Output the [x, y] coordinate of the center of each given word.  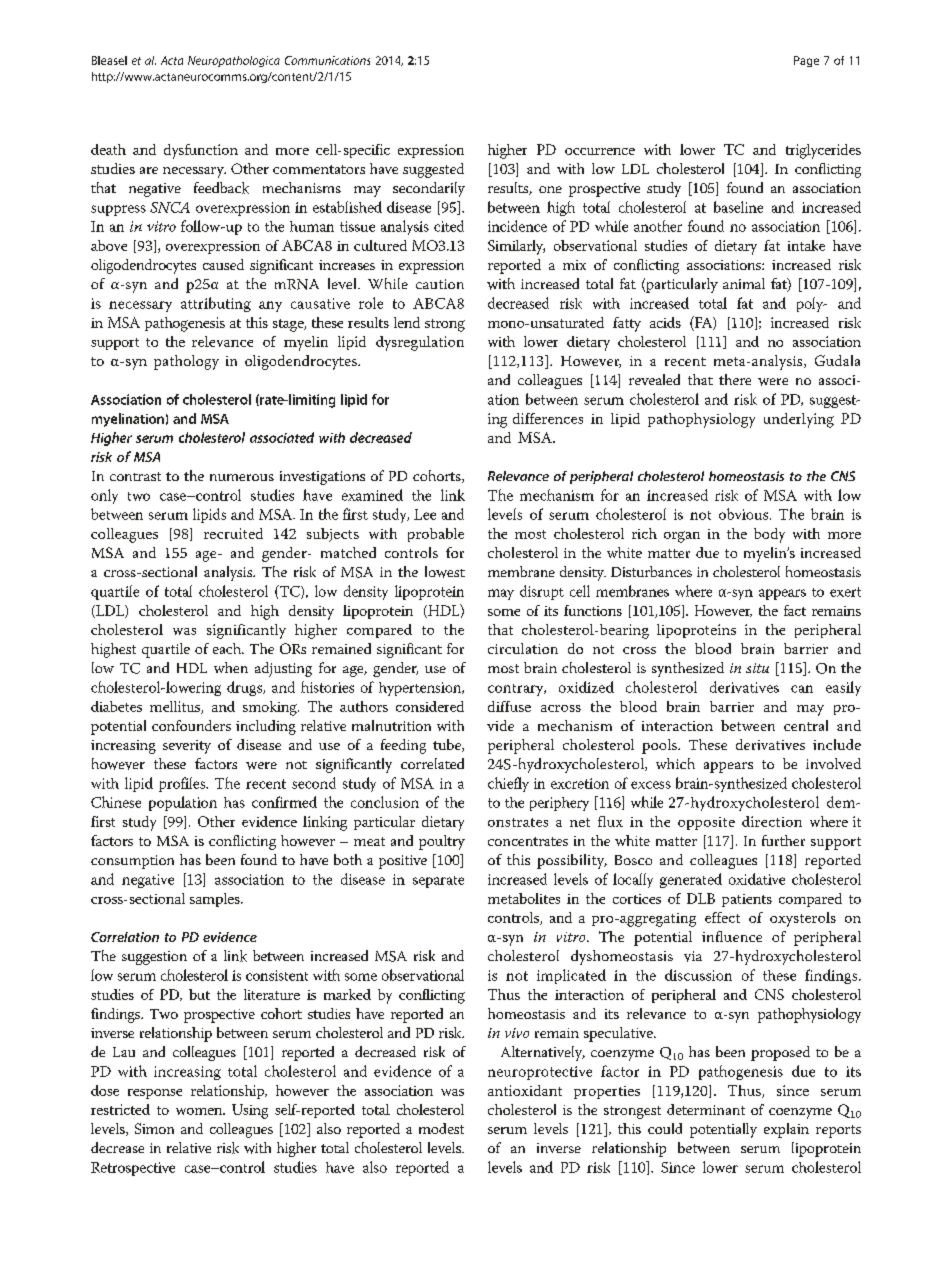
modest [441, 1128]
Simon [154, 1128]
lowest [445, 572]
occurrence [600, 151]
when [231, 667]
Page [806, 61]
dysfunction [201, 151]
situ [757, 668]
